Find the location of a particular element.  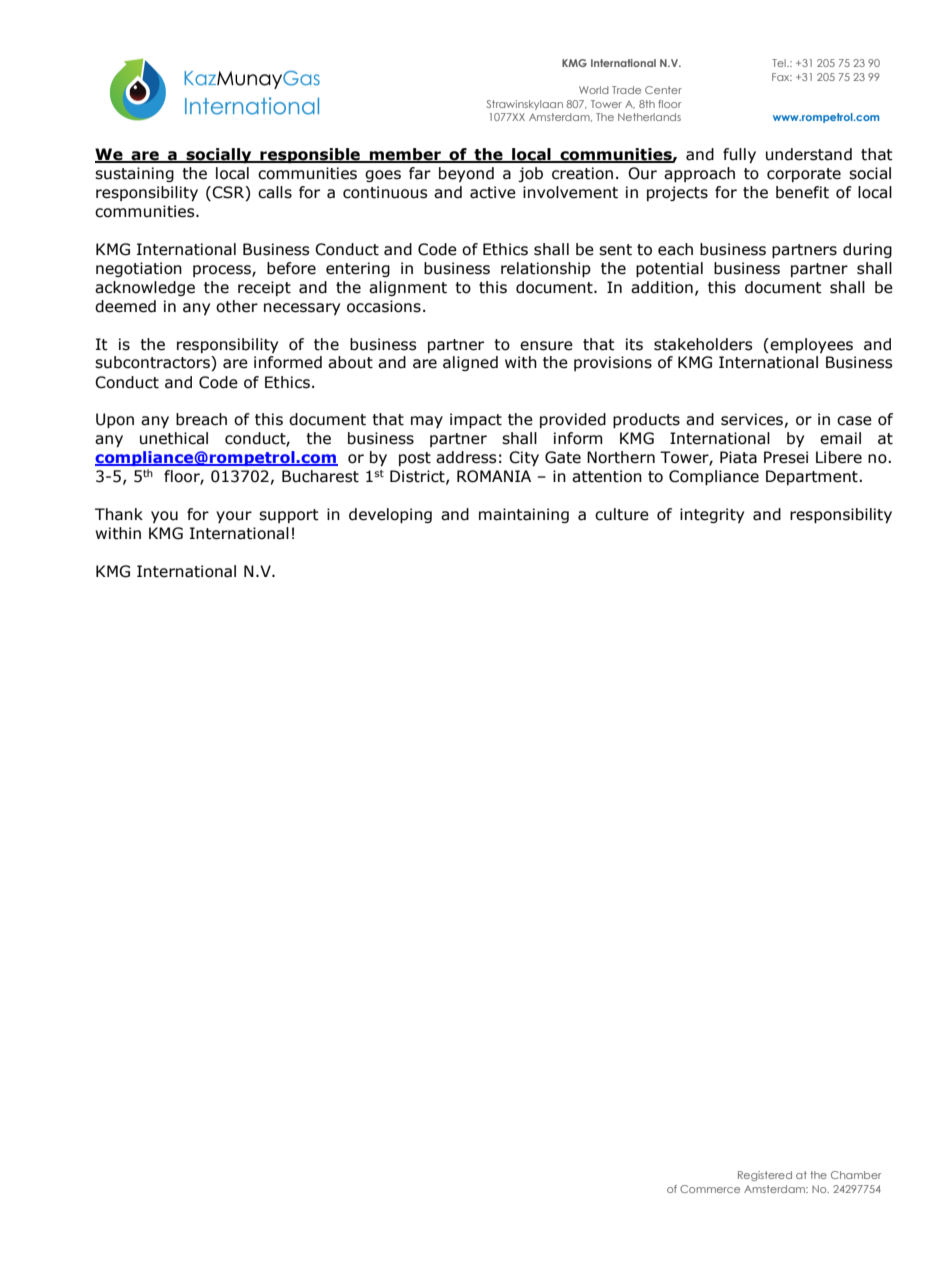

integrity is located at coordinates (712, 515).
